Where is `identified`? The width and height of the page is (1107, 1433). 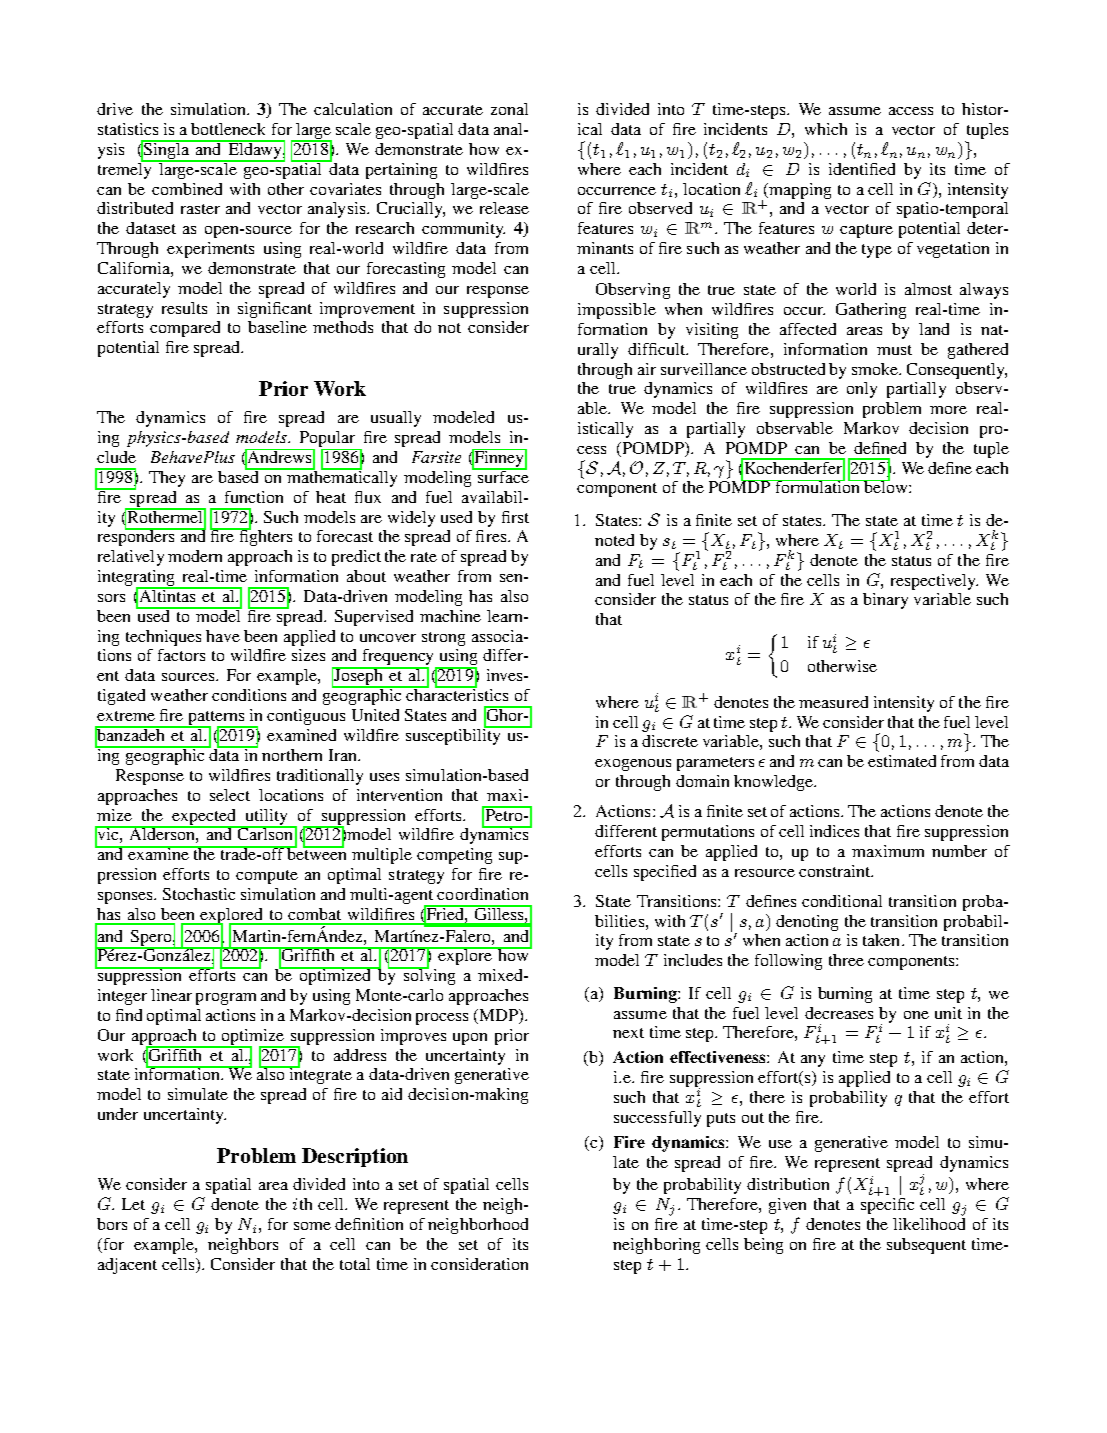 identified is located at coordinates (862, 169).
